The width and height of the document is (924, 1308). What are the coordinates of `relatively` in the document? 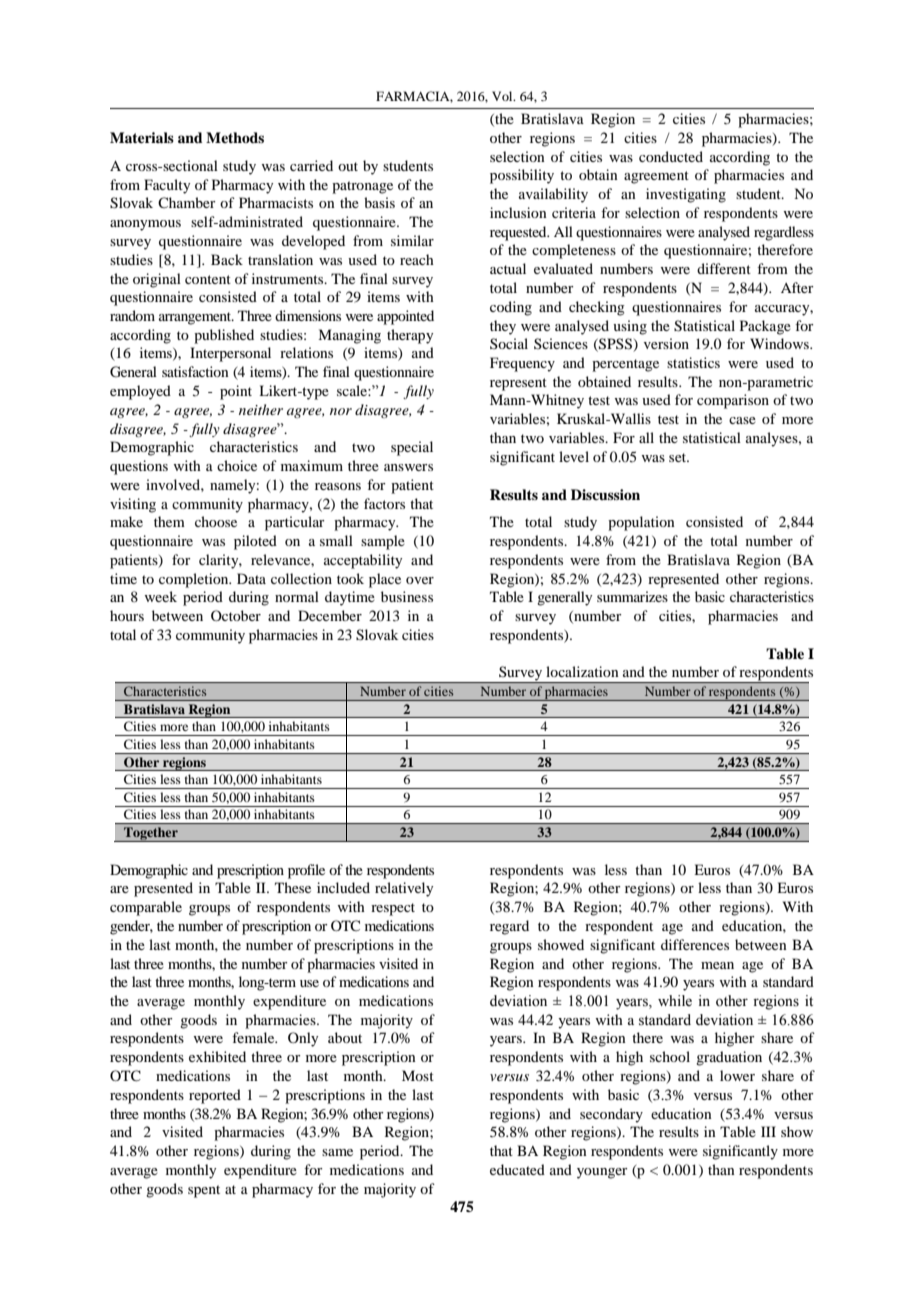 It's located at (404, 889).
